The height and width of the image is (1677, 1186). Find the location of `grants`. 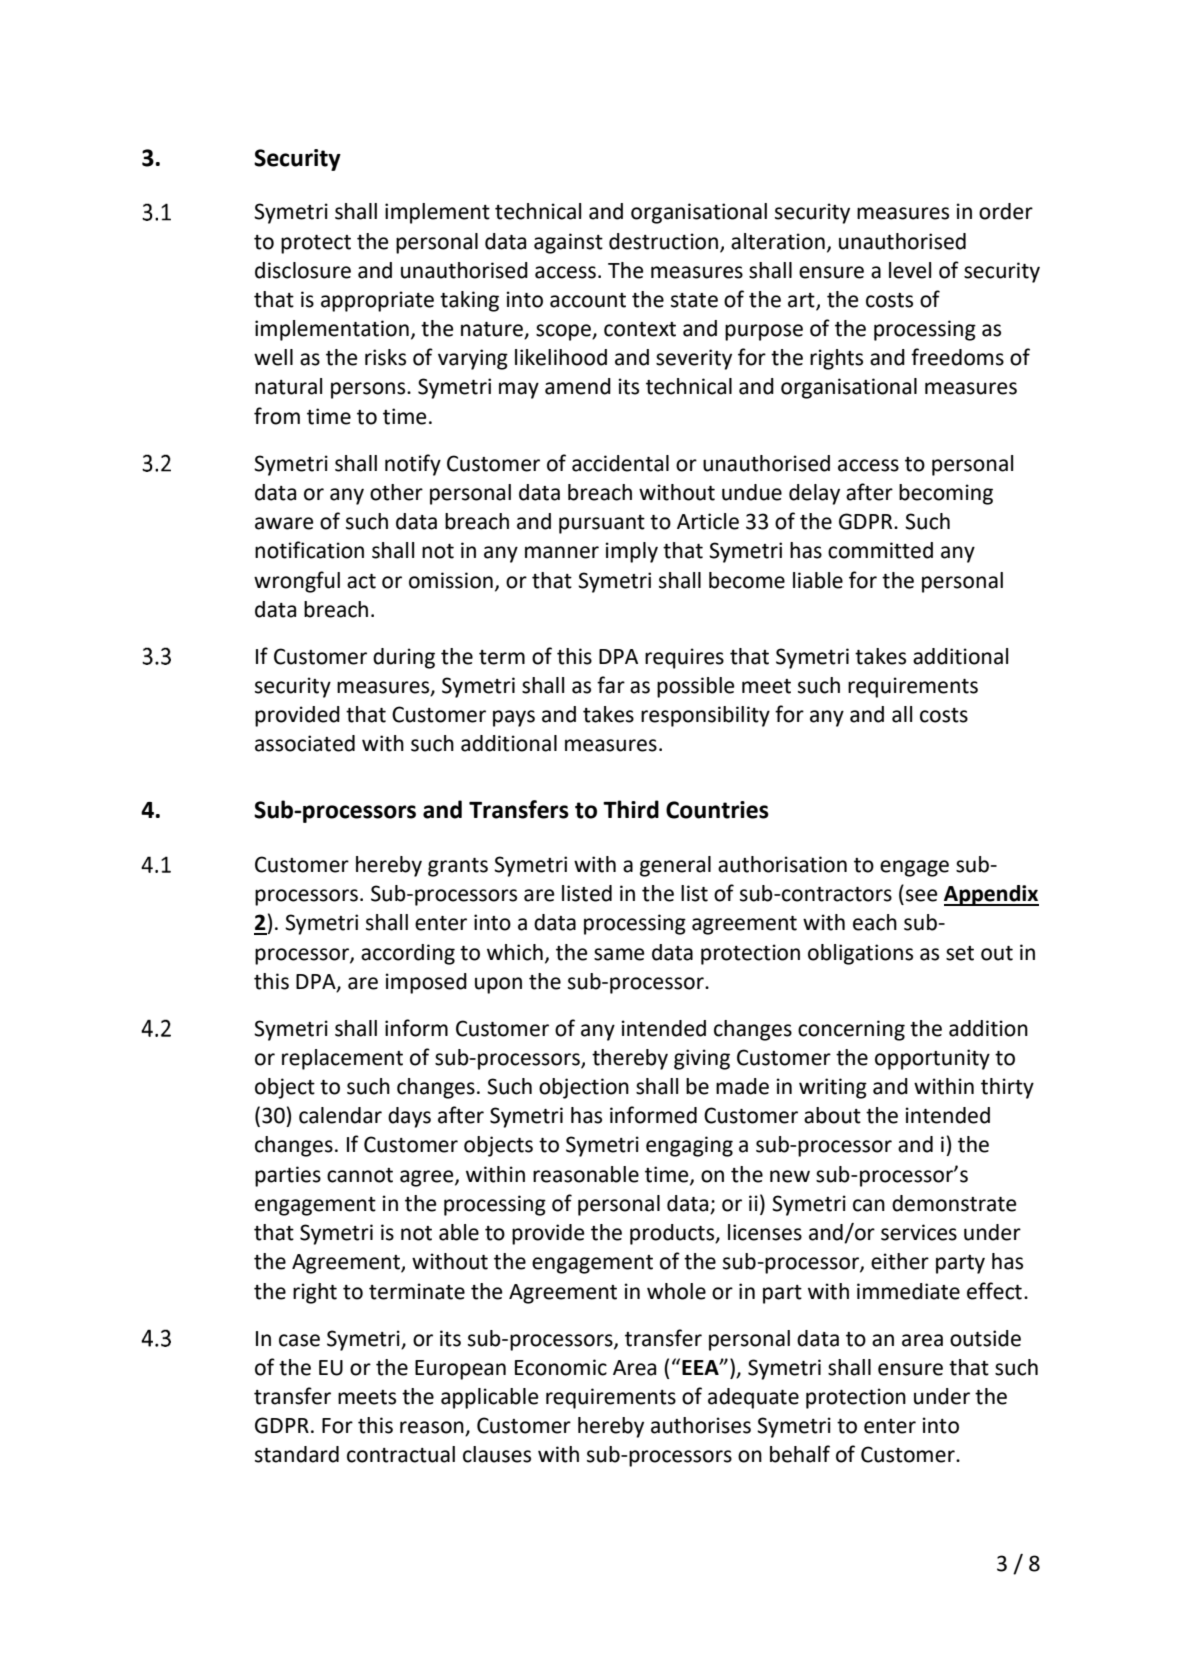

grants is located at coordinates (458, 867).
